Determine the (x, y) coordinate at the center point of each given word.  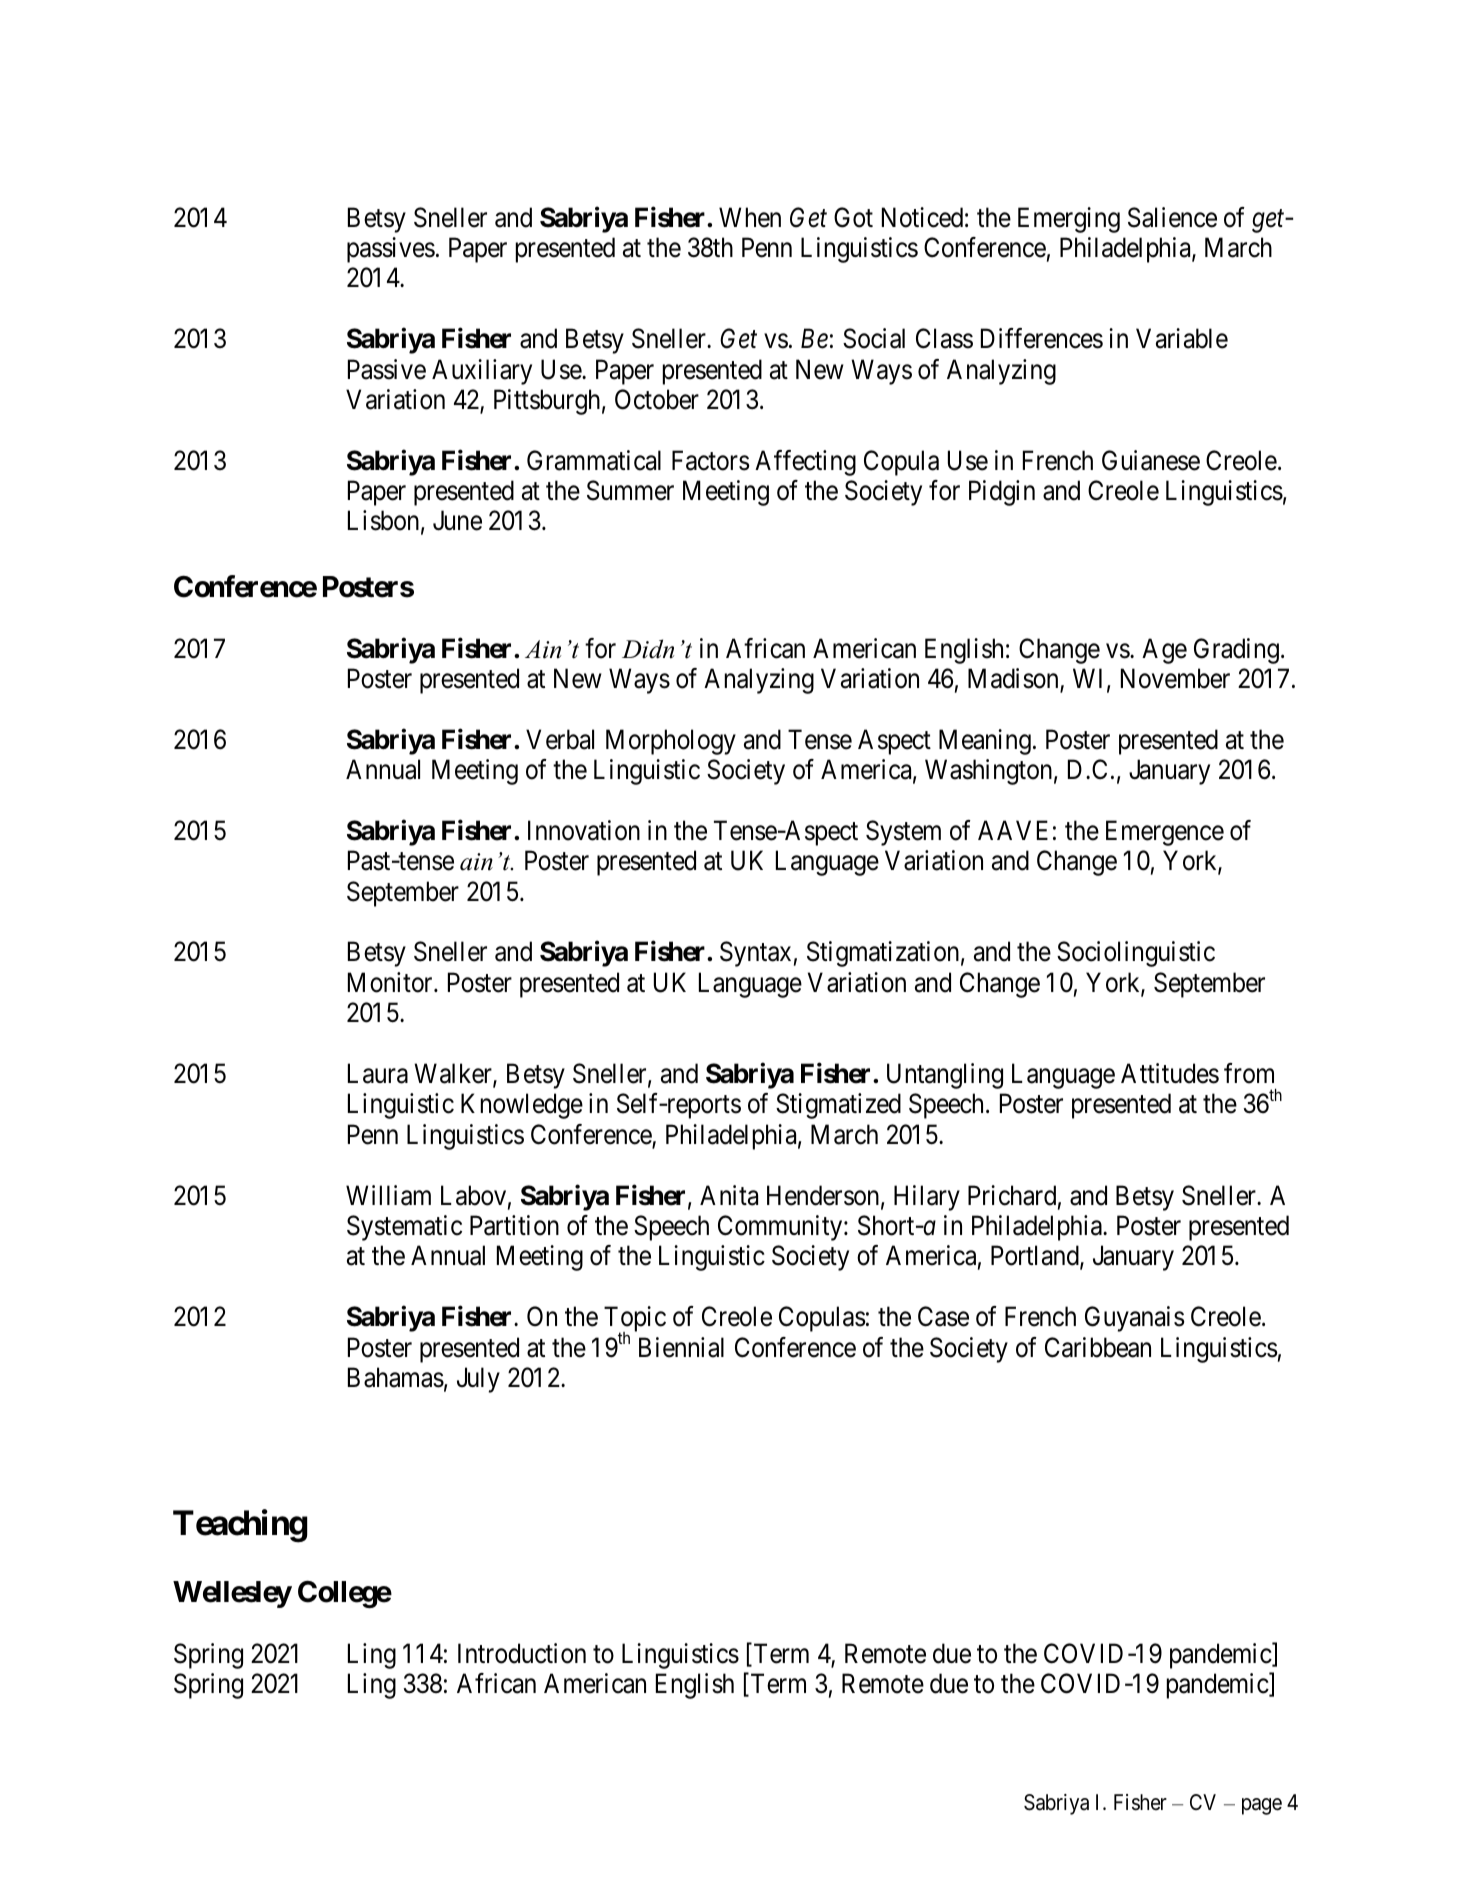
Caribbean (1098, 1347)
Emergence (1165, 833)
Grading (1236, 651)
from (1249, 1073)
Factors (710, 460)
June (457, 521)
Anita (729, 1195)
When (750, 217)
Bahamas (396, 1377)
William (388, 1195)
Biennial (681, 1347)
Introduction (522, 1653)
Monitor (391, 982)
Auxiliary (482, 372)
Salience (1172, 217)
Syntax (755, 954)
